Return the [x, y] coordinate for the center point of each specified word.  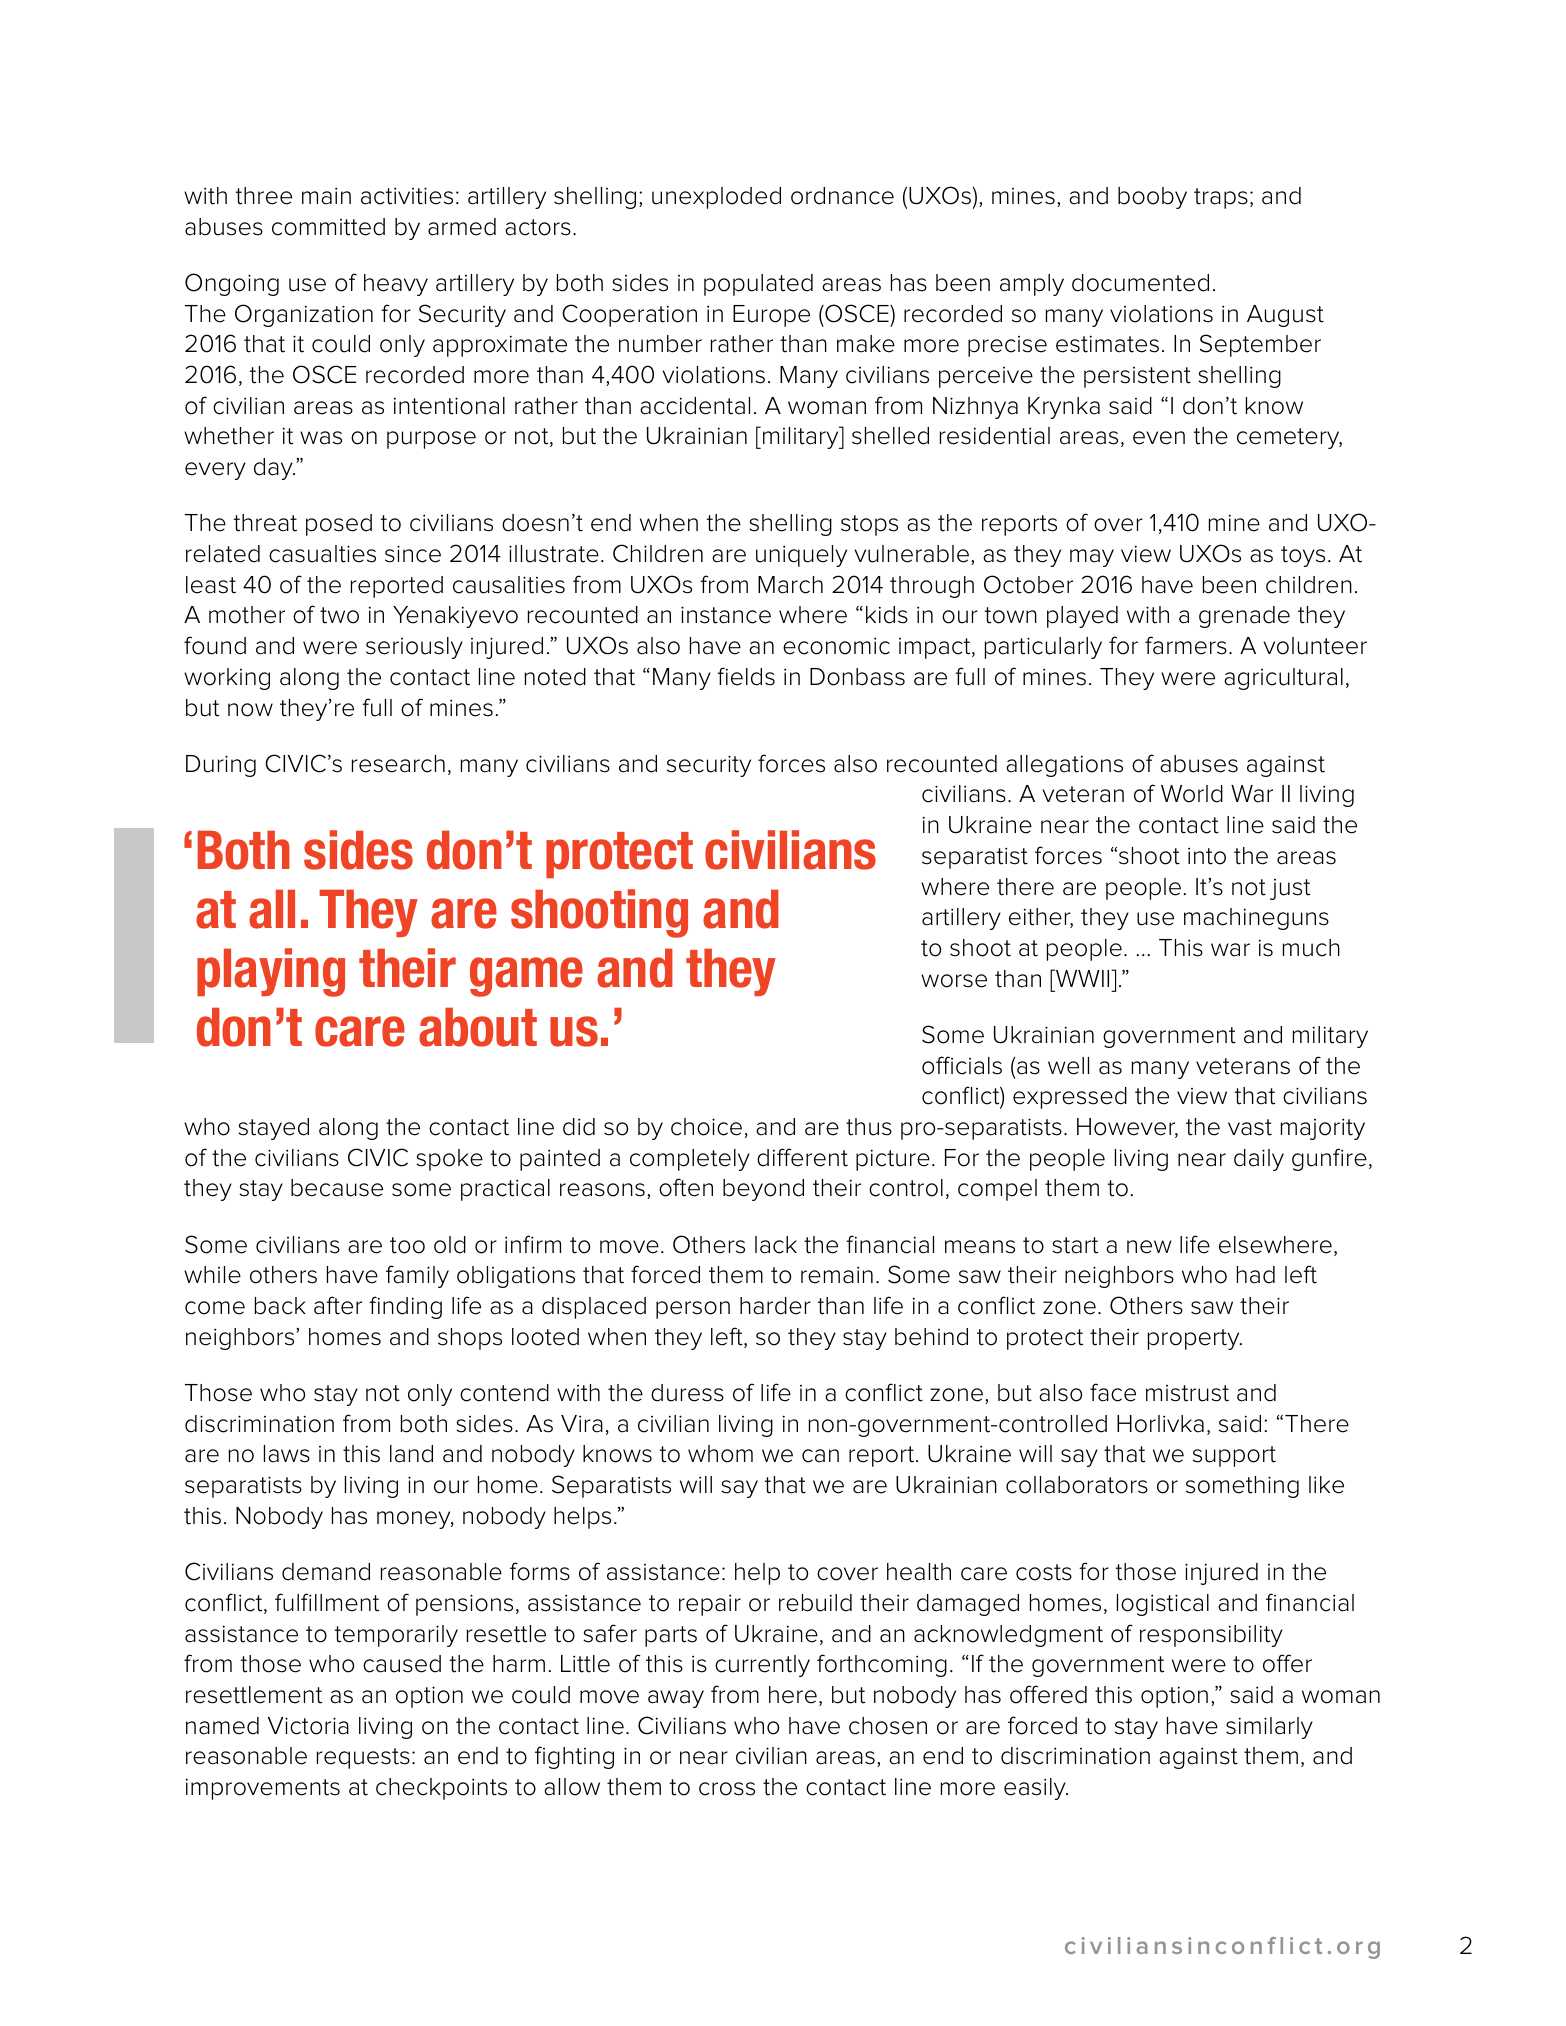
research [398, 764]
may [1092, 558]
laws [287, 1454]
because [337, 1188]
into [1207, 856]
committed [328, 227]
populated [758, 285]
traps [1221, 198]
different [802, 1157]
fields [746, 676]
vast [1250, 1127]
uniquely [801, 556]
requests [363, 1758]
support [1234, 1456]
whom [720, 1454]
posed [339, 525]
